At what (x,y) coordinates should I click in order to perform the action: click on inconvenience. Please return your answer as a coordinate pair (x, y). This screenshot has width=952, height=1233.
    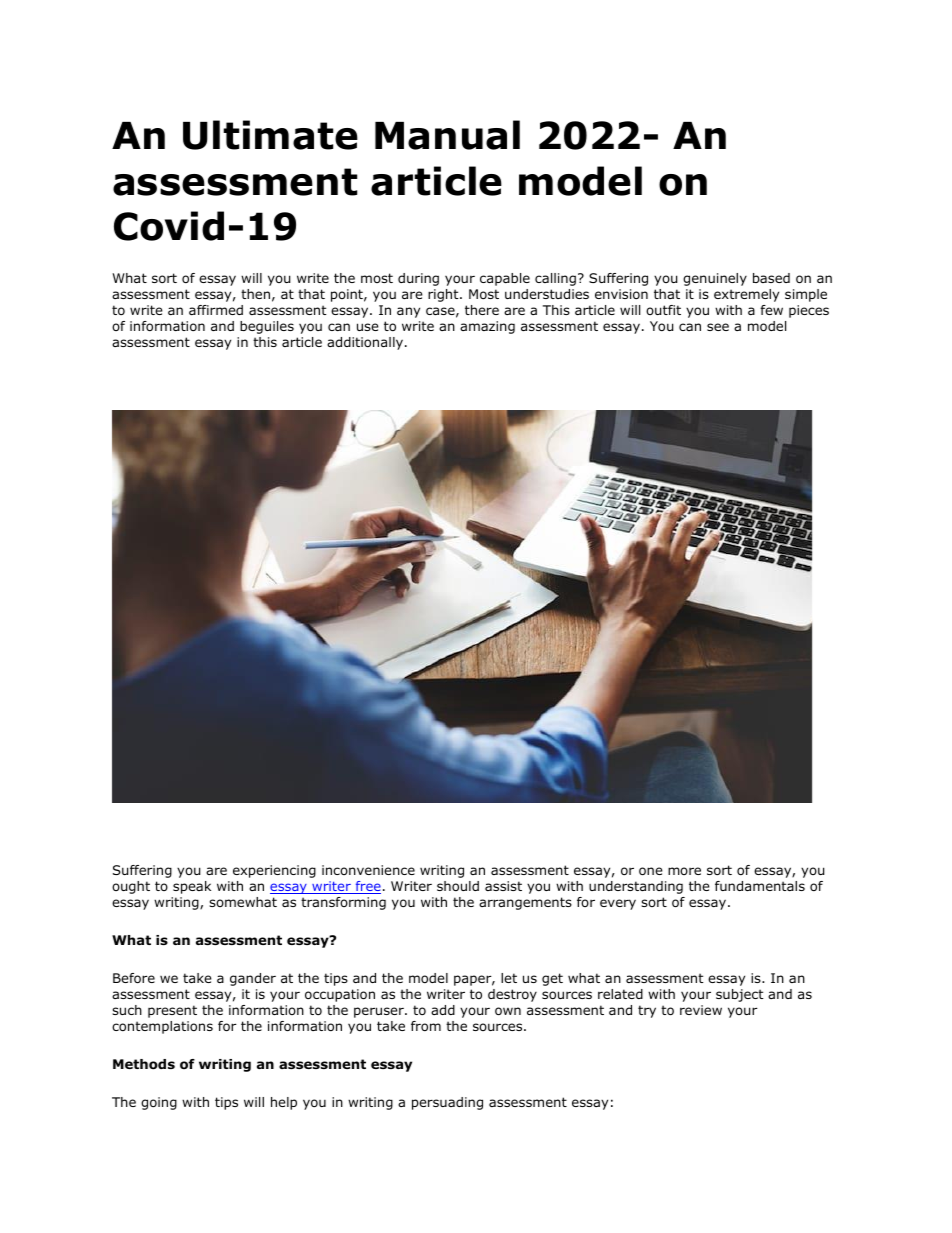
    Looking at the image, I should click on (368, 870).
